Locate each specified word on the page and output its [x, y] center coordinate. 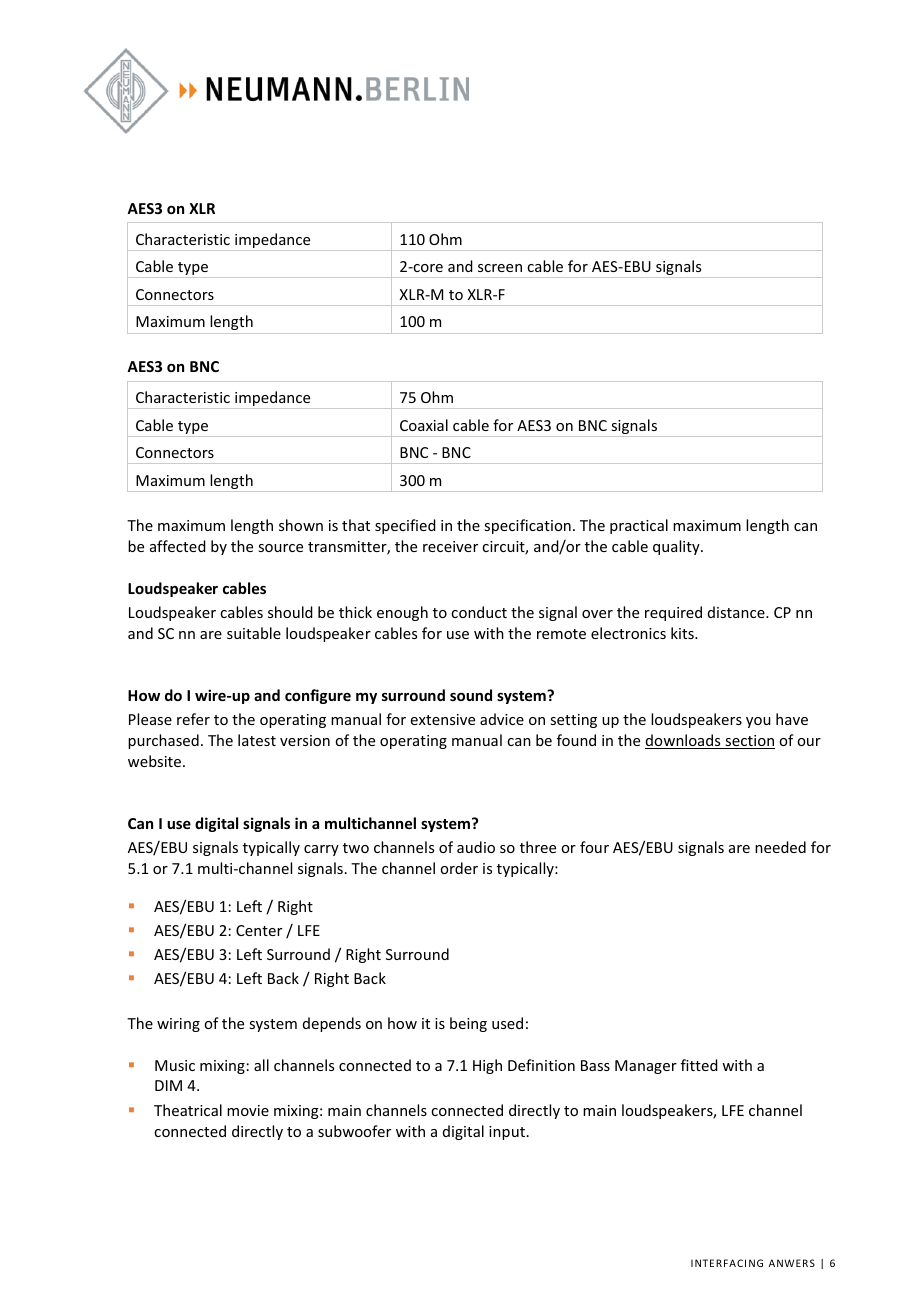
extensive [443, 719]
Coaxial [424, 425]
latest [257, 740]
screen [500, 268]
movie [248, 1110]
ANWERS [792, 1263]
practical [639, 526]
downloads [684, 741]
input [507, 1133]
